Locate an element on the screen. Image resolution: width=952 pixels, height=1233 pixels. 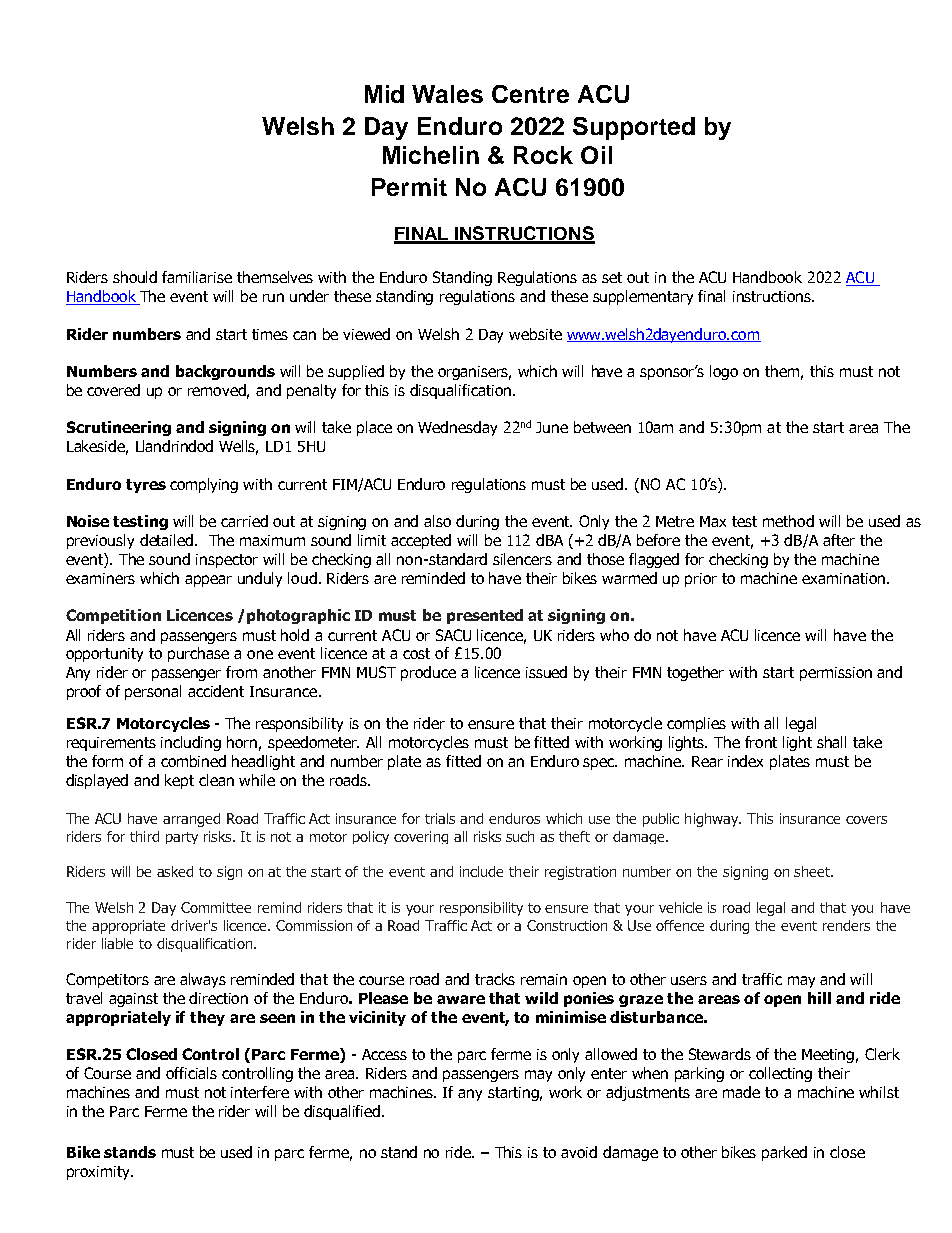
Wales is located at coordinates (447, 94).
